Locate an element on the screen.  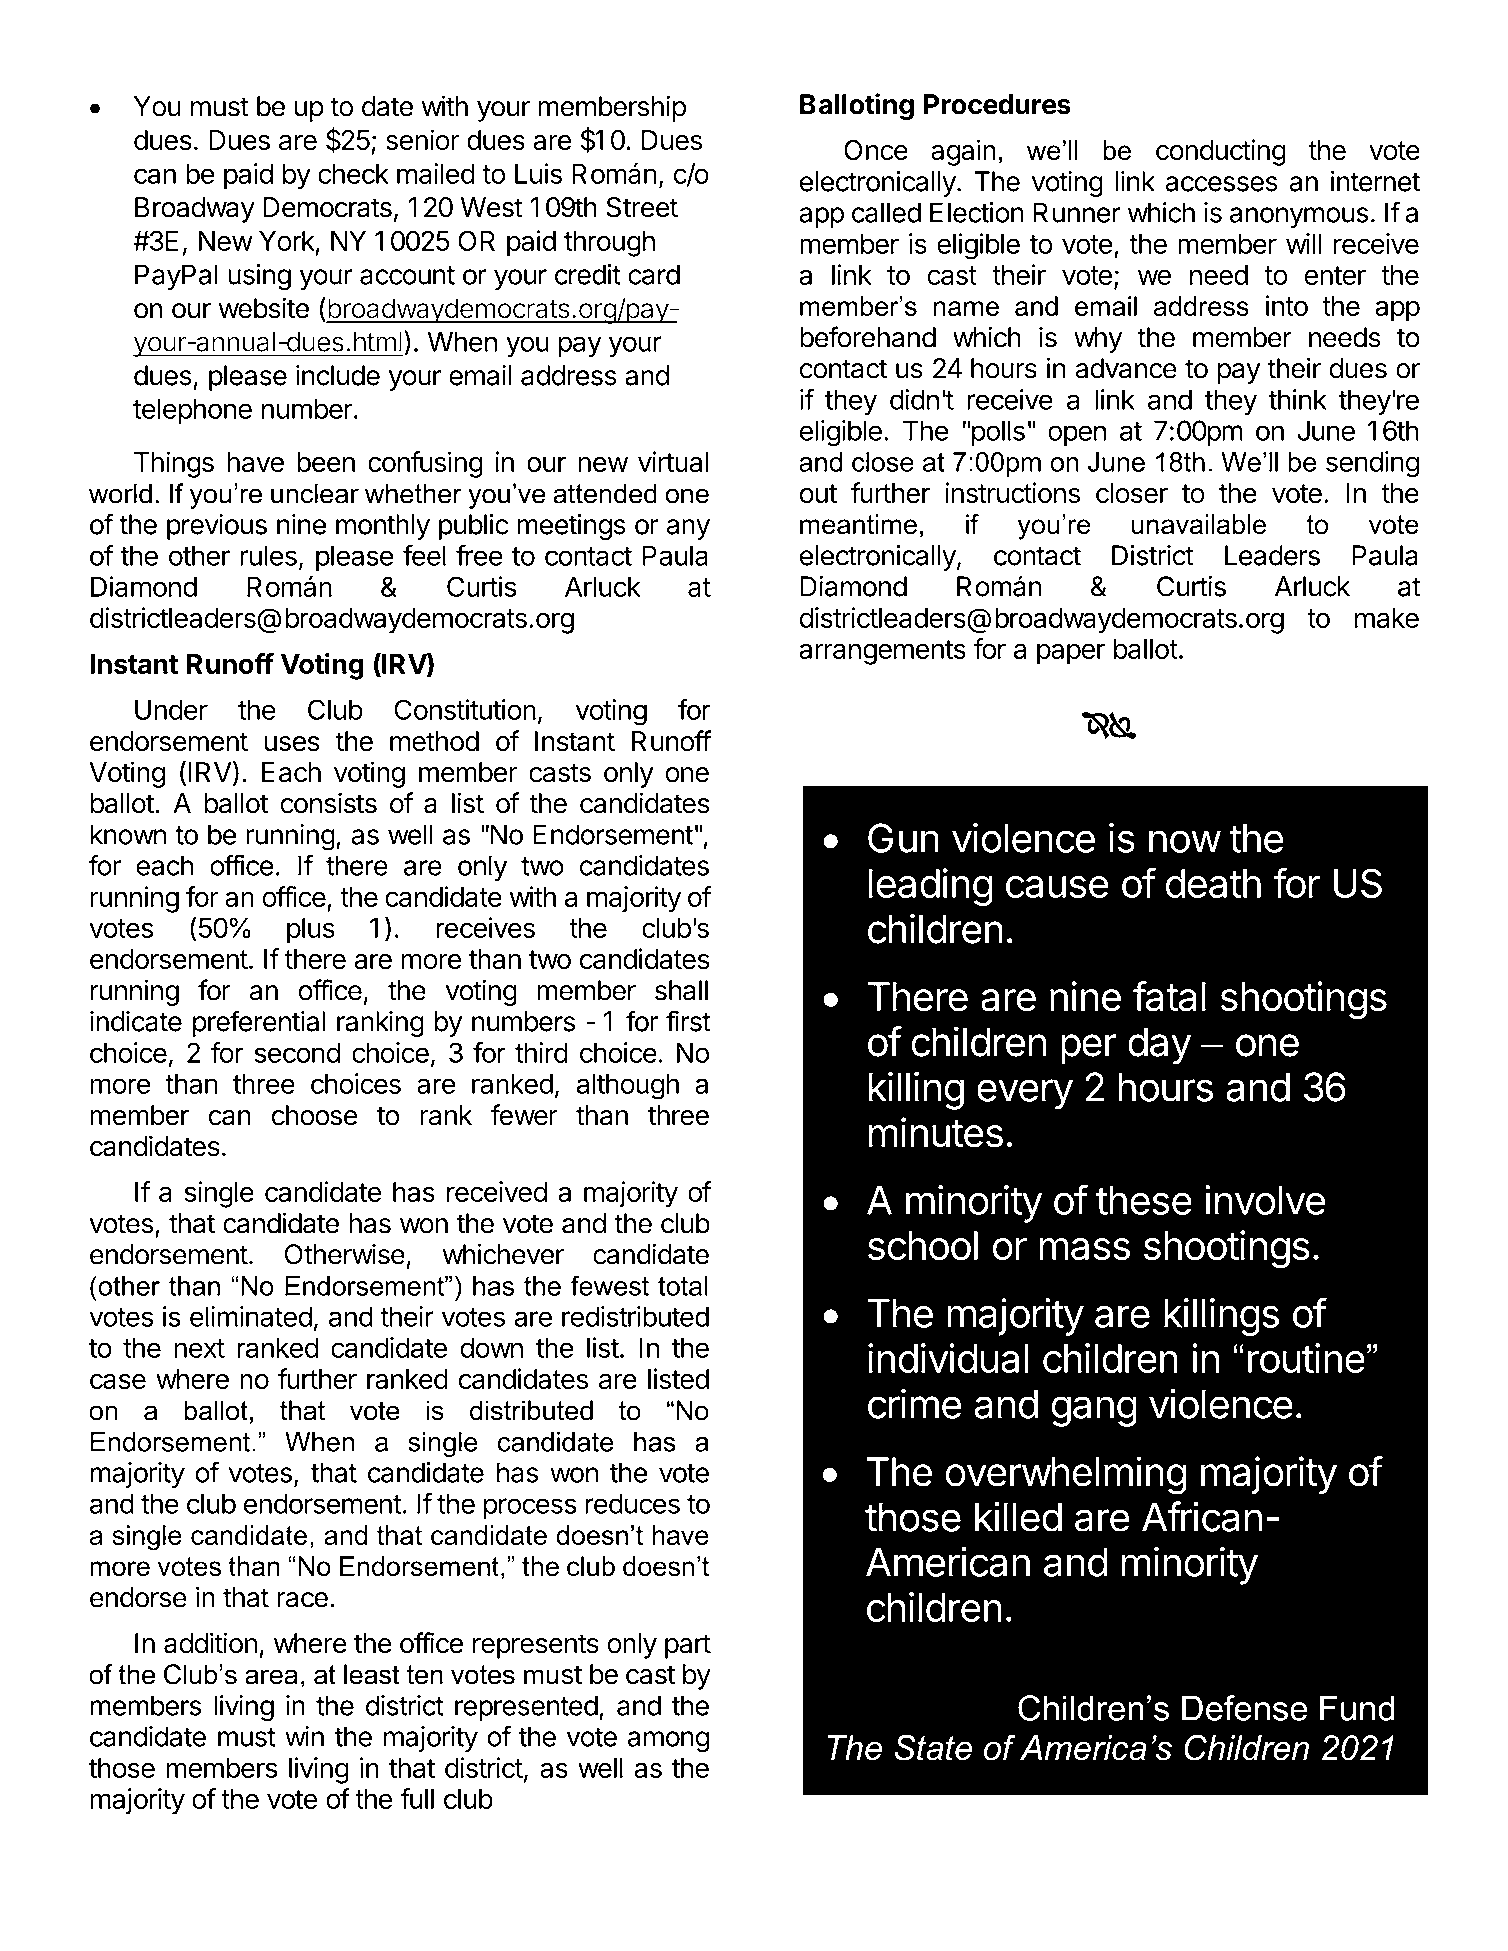
total is located at coordinates (683, 1286).
